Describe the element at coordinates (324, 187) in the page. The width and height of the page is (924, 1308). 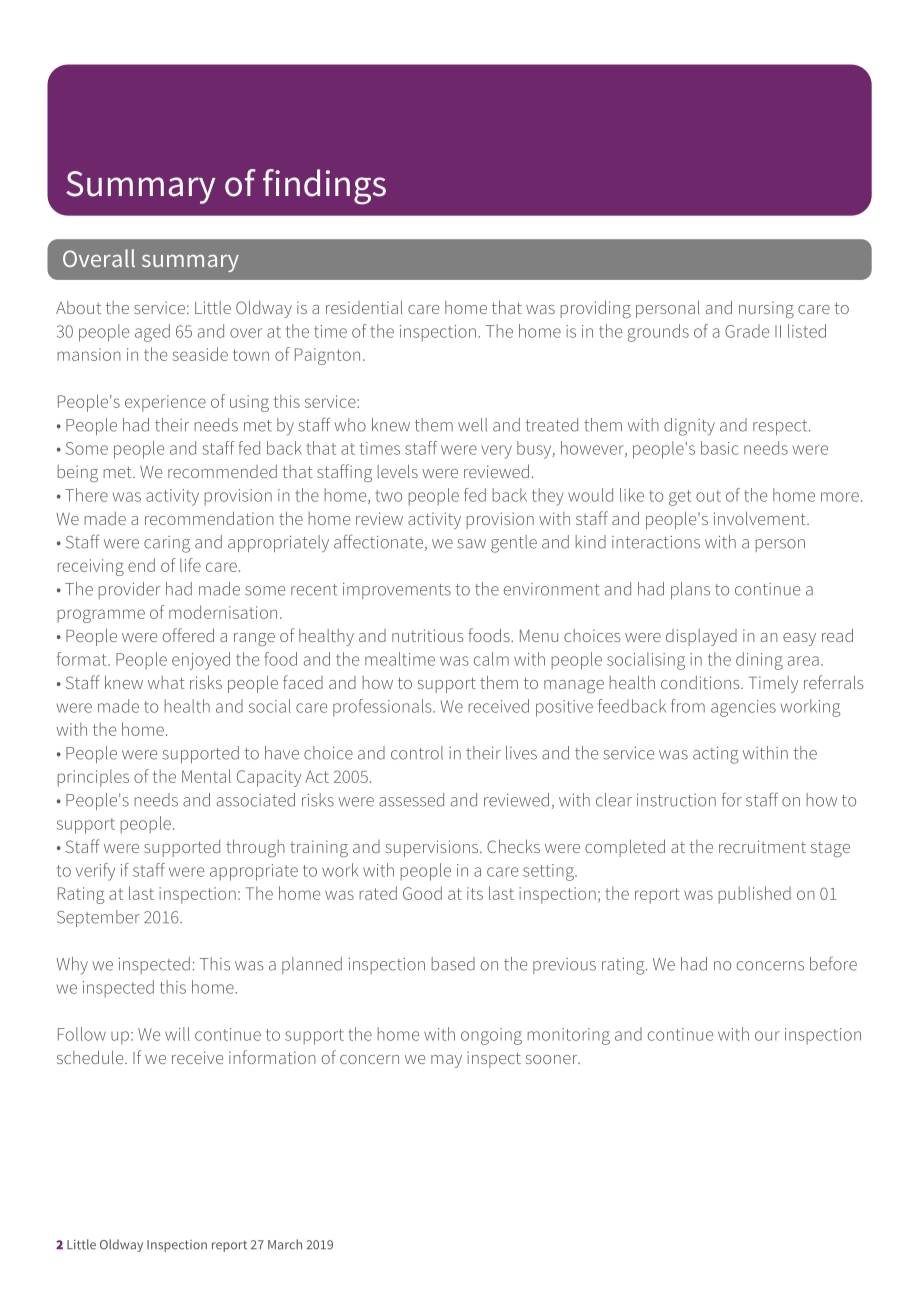
I see `findings` at that location.
